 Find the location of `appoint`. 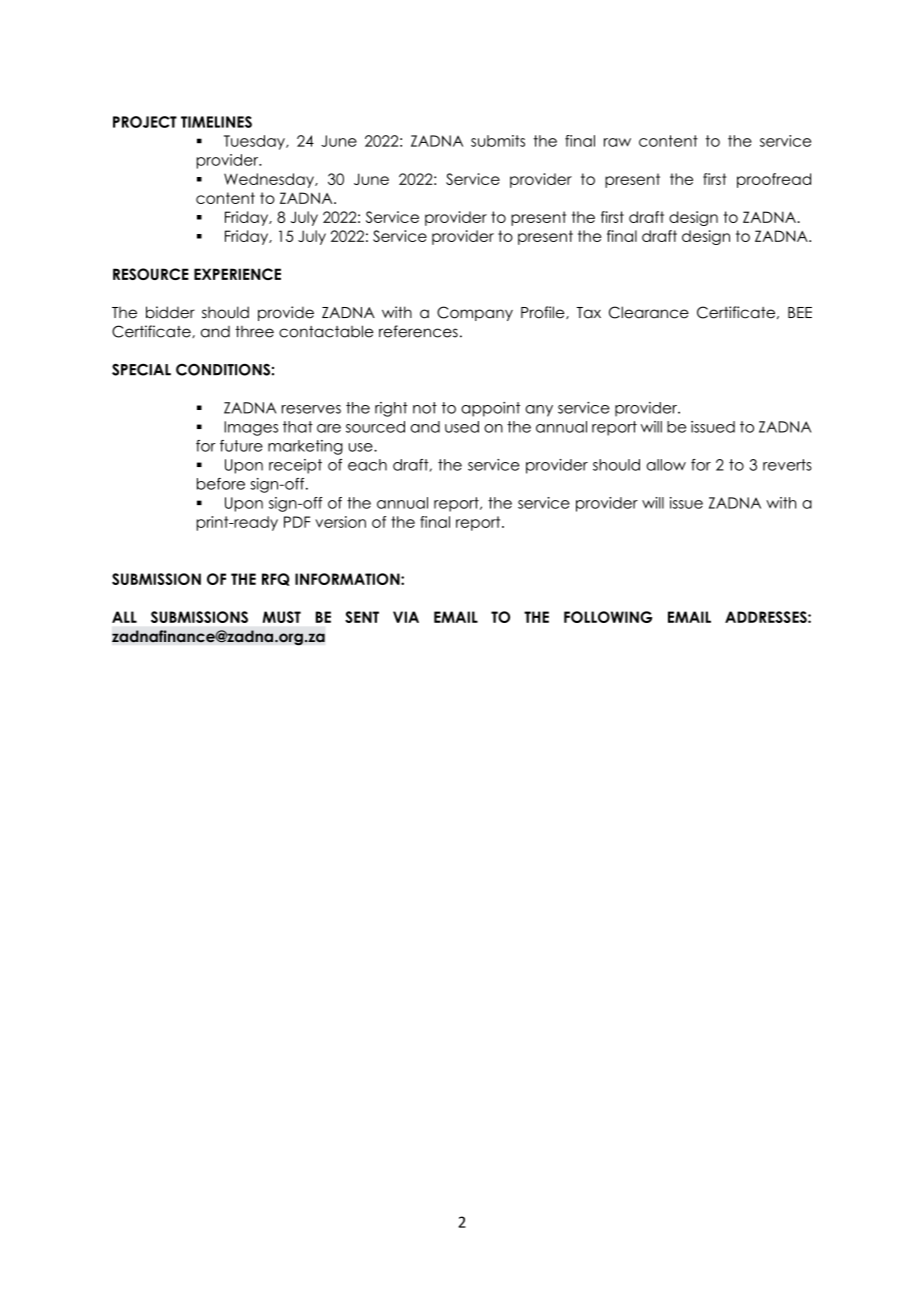

appoint is located at coordinates (490, 409).
